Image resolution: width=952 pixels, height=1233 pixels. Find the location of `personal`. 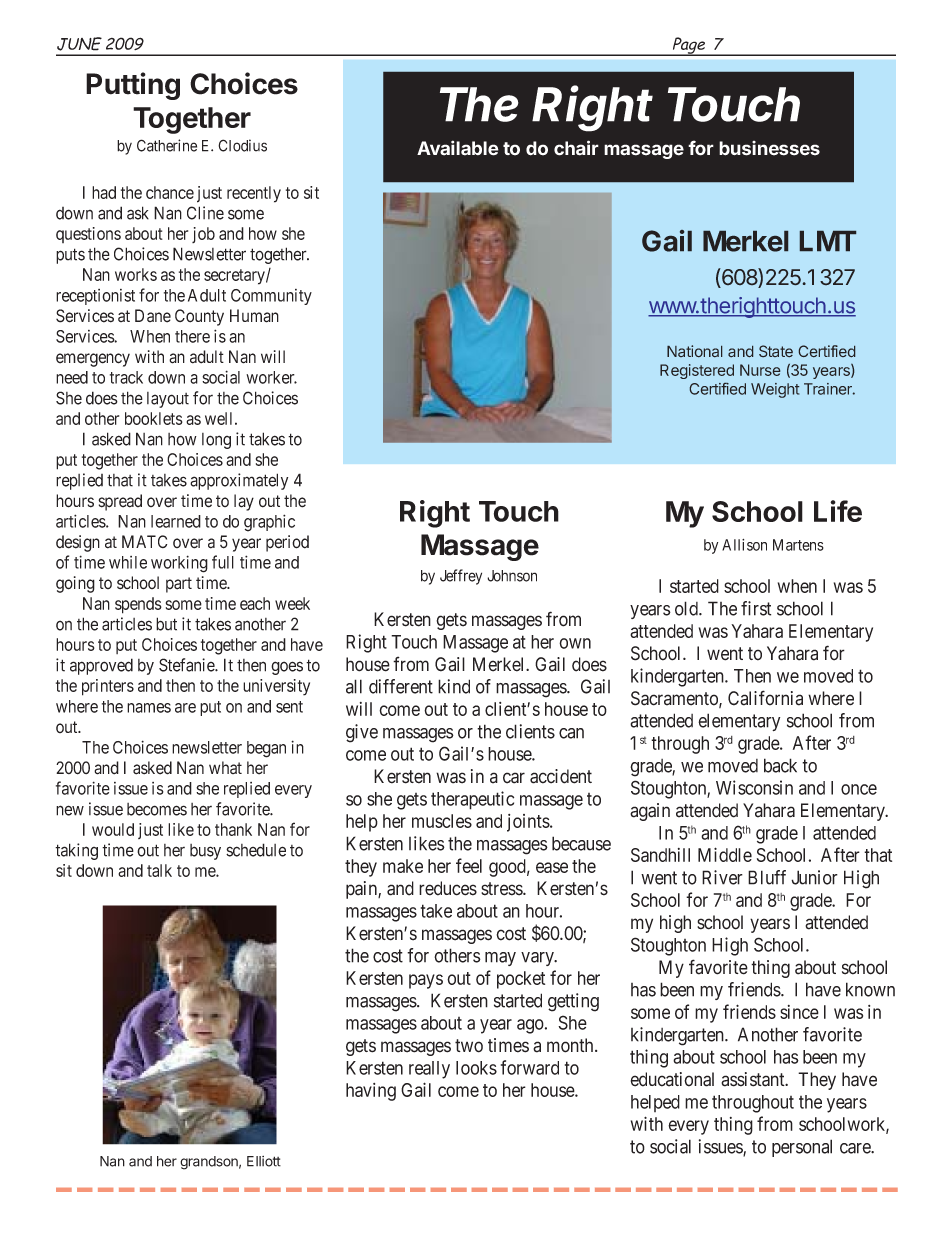

personal is located at coordinates (802, 1148).
